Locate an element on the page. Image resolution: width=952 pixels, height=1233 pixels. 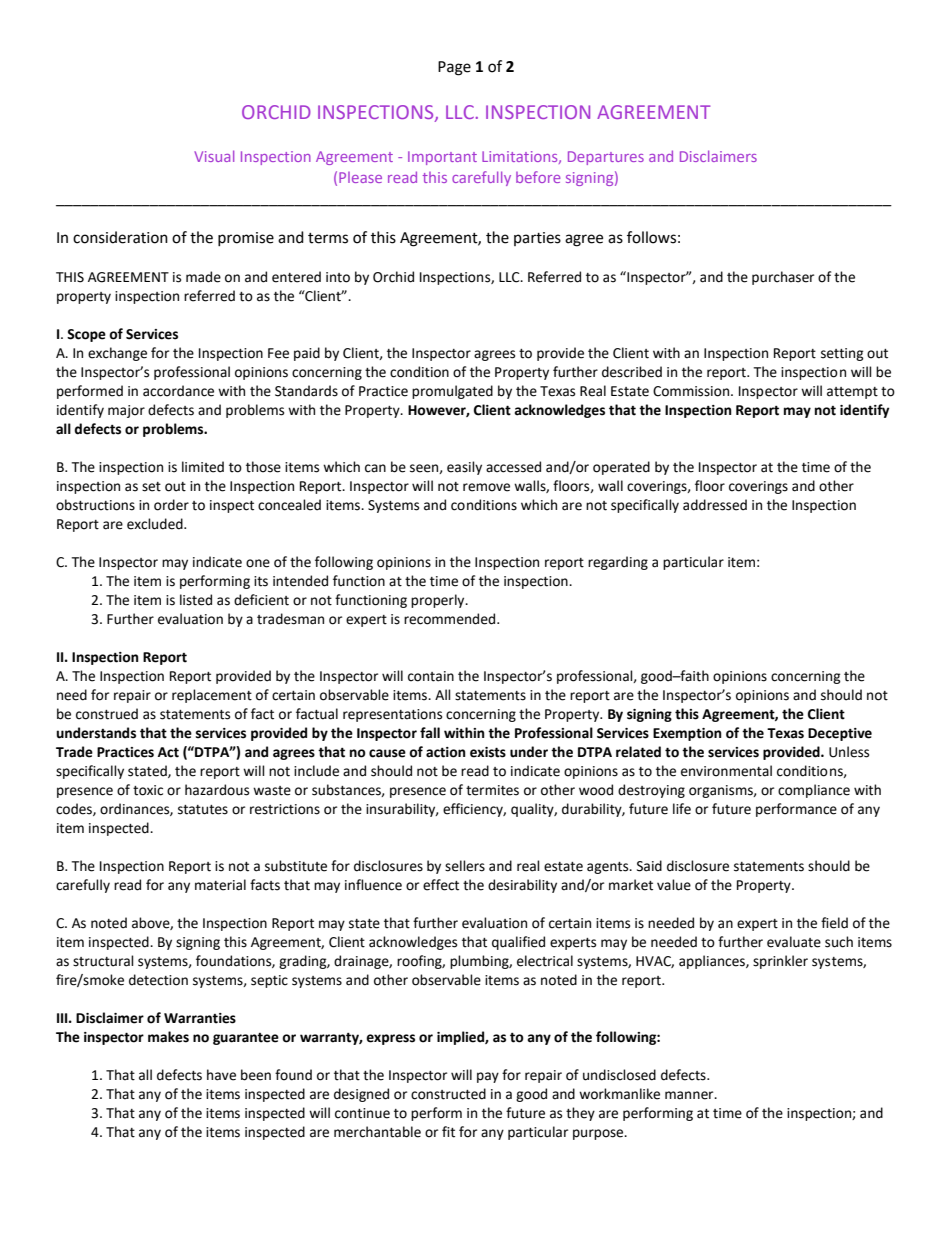
promulgated is located at coordinates (452, 392).
